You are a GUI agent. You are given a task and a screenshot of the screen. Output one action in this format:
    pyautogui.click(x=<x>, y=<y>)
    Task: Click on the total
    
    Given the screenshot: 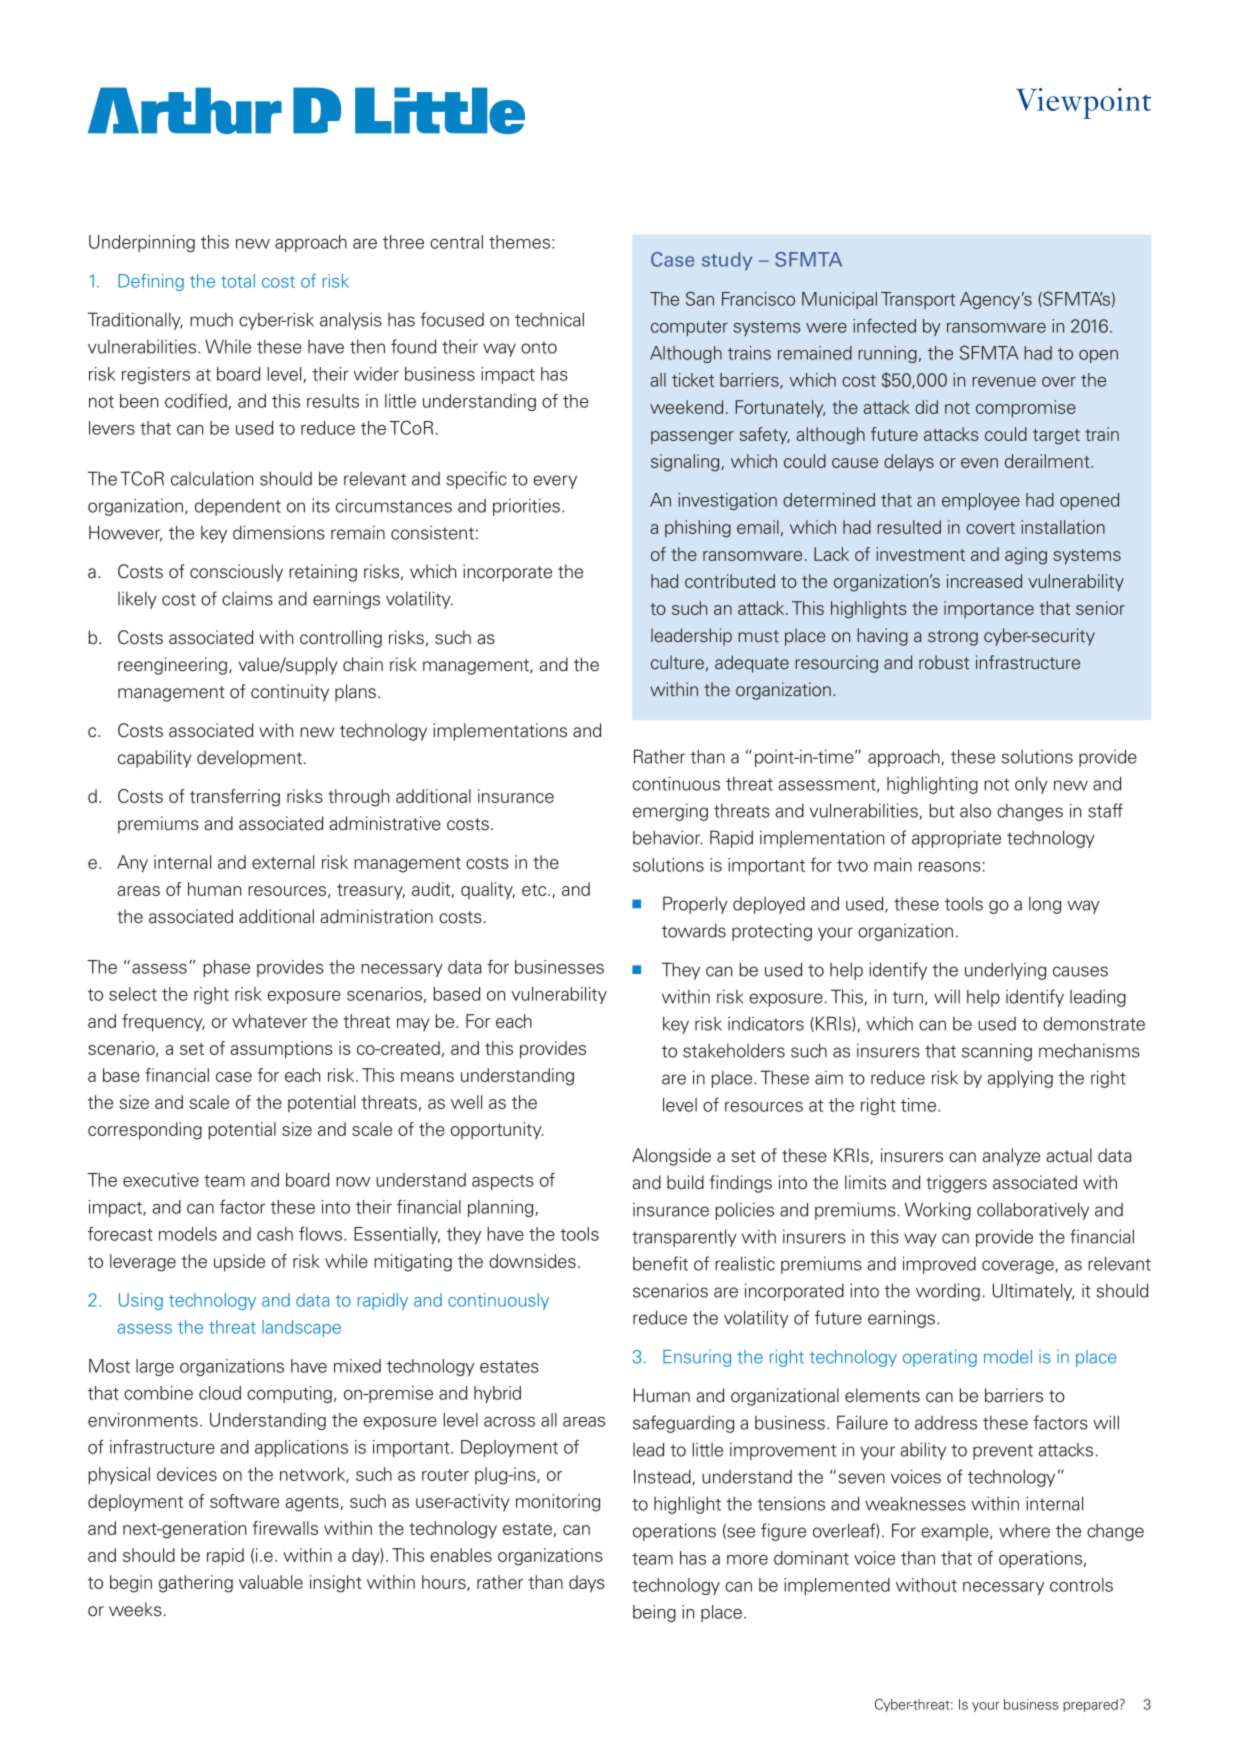 What is the action you would take?
    pyautogui.click(x=238, y=281)
